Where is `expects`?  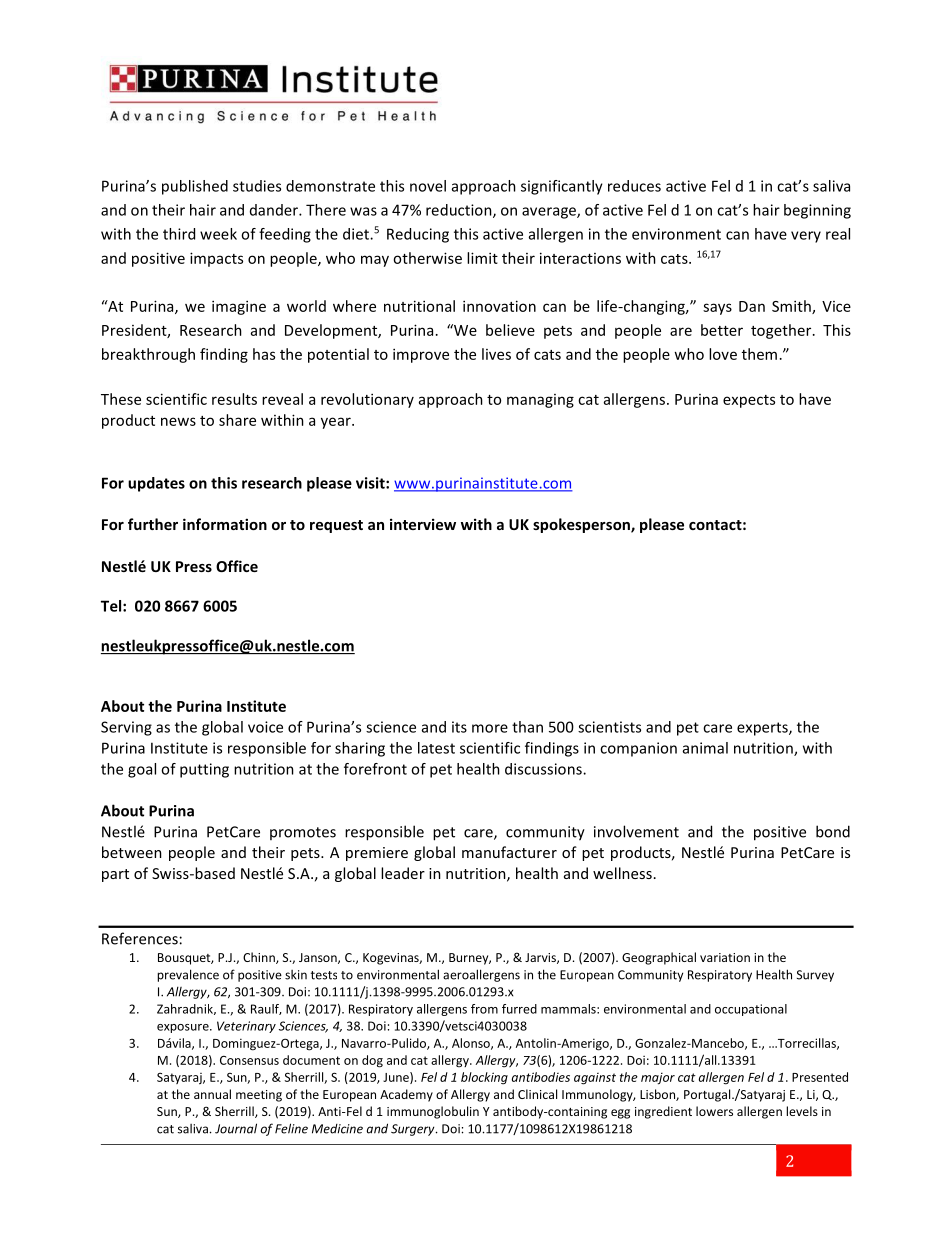 expects is located at coordinates (749, 401).
